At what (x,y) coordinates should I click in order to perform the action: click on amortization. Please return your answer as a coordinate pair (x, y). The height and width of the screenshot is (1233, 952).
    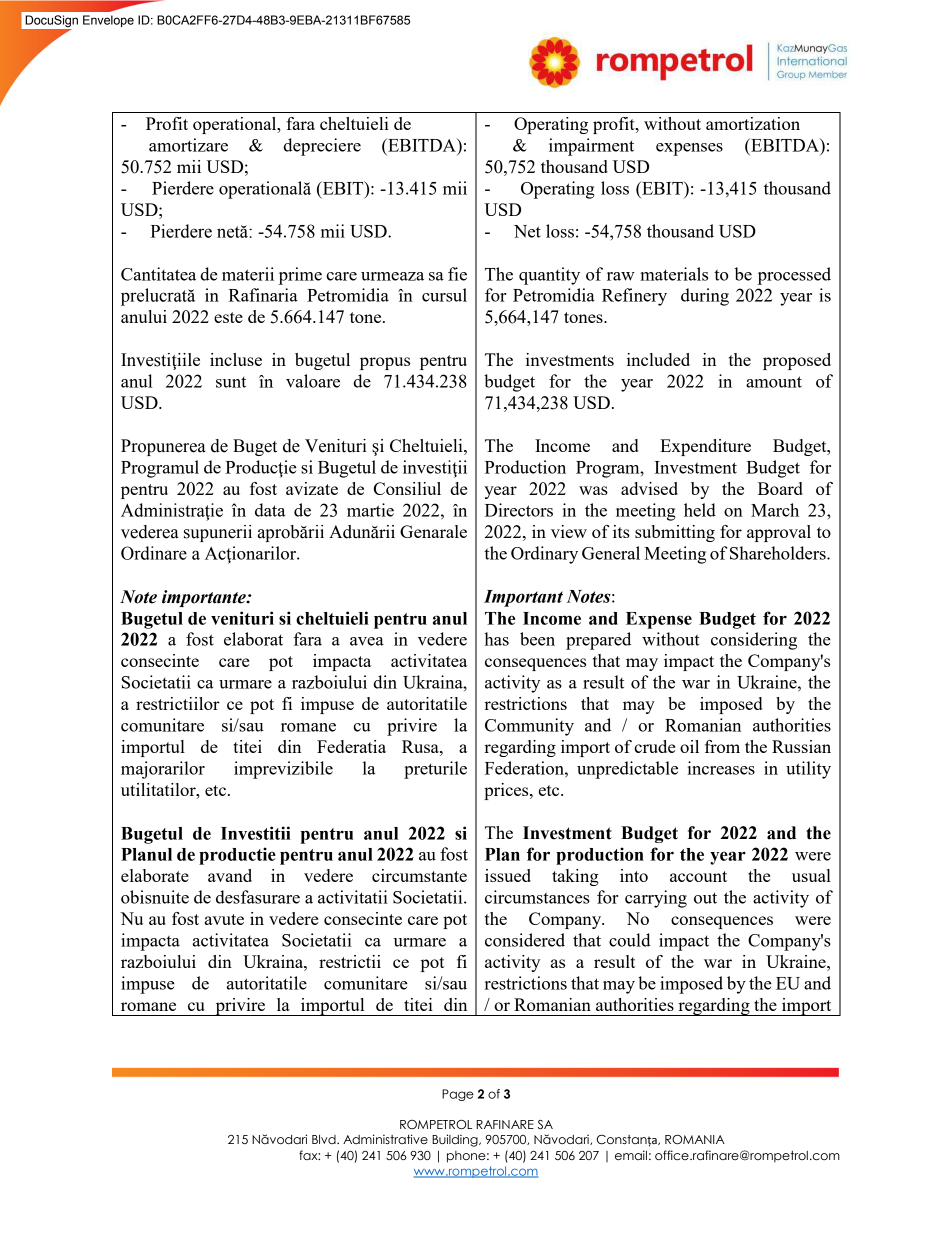
    Looking at the image, I should click on (753, 123).
